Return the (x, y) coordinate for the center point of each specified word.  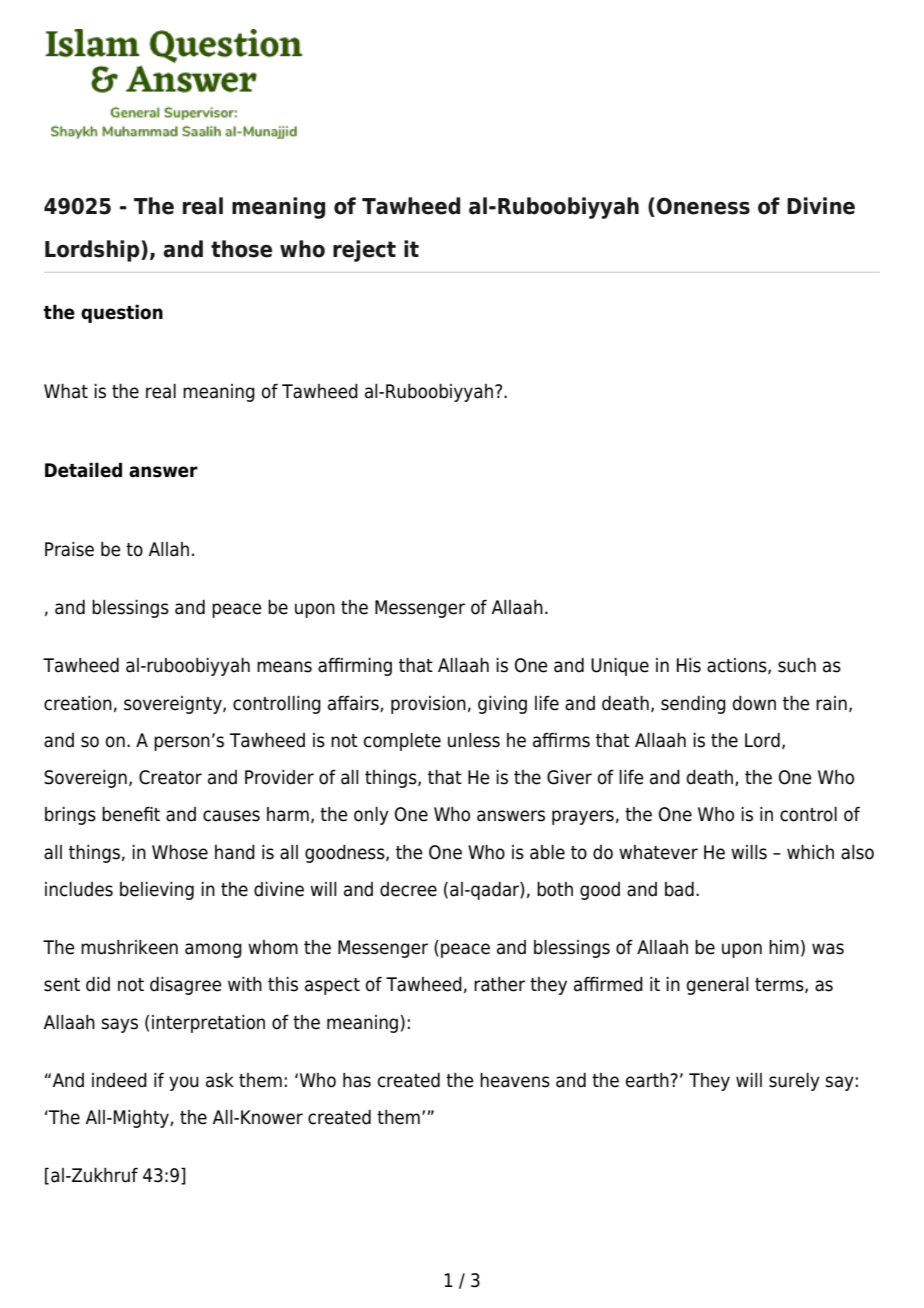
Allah (169, 549)
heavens (515, 1080)
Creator (170, 777)
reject (364, 251)
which (810, 852)
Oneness (703, 206)
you (184, 1083)
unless (474, 740)
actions (738, 666)
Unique (620, 667)
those (241, 249)
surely (794, 1082)
